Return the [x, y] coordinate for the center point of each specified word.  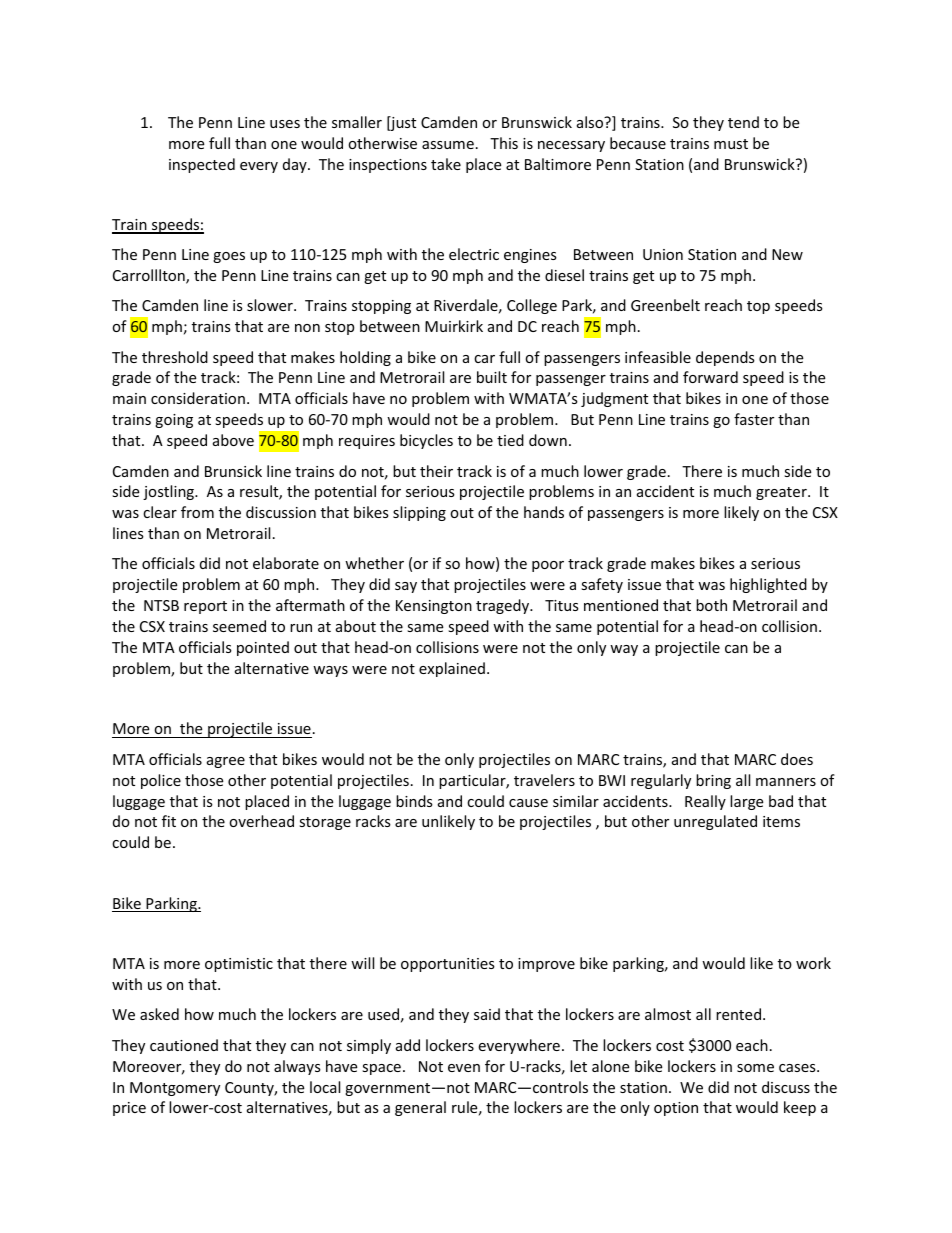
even [464, 1068]
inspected [202, 165]
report [205, 607]
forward [710, 377]
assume [448, 145]
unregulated [715, 822]
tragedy [504, 606]
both [711, 605]
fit [169, 821]
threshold [175, 357]
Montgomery [175, 1089]
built [492, 377]
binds [414, 801]
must [731, 144]
